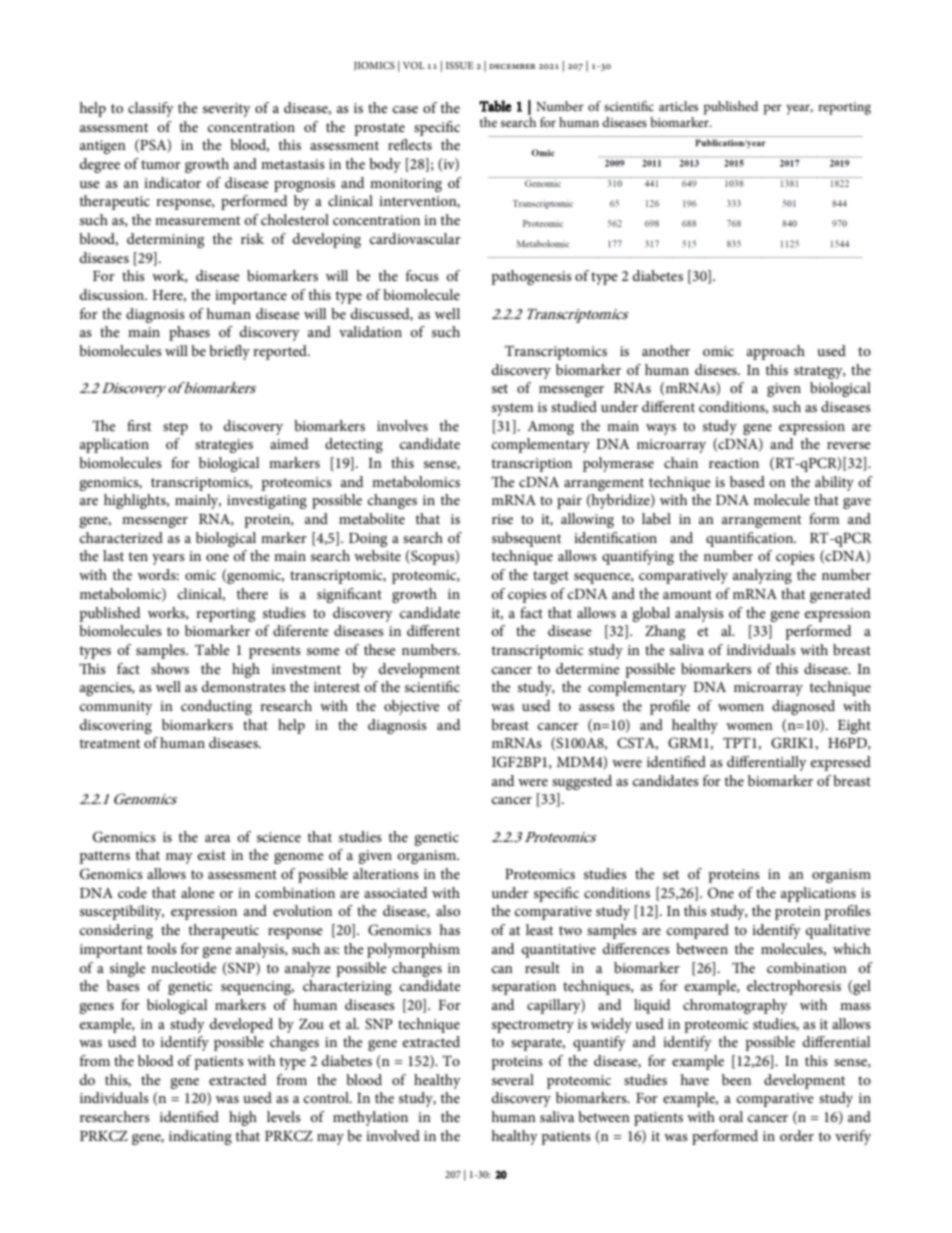  Describe the element at coordinates (502, 519) in the image. I see `rise` at that location.
